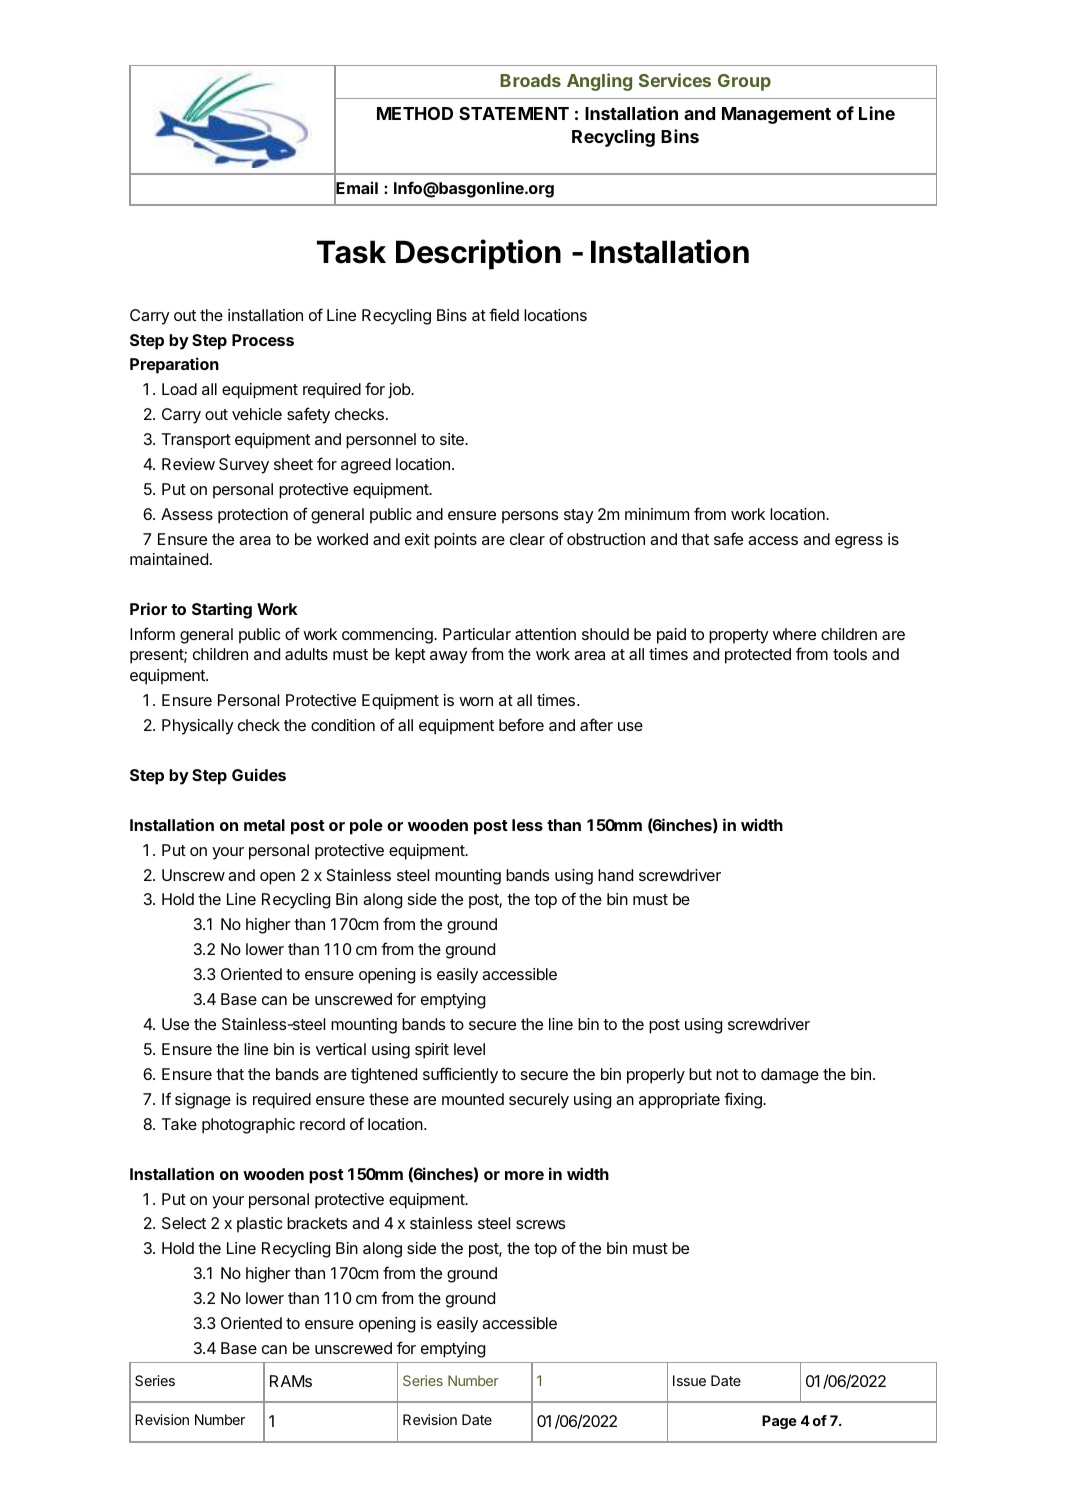 The width and height of the document is (1066, 1507). I want to click on plastic, so click(259, 1225).
